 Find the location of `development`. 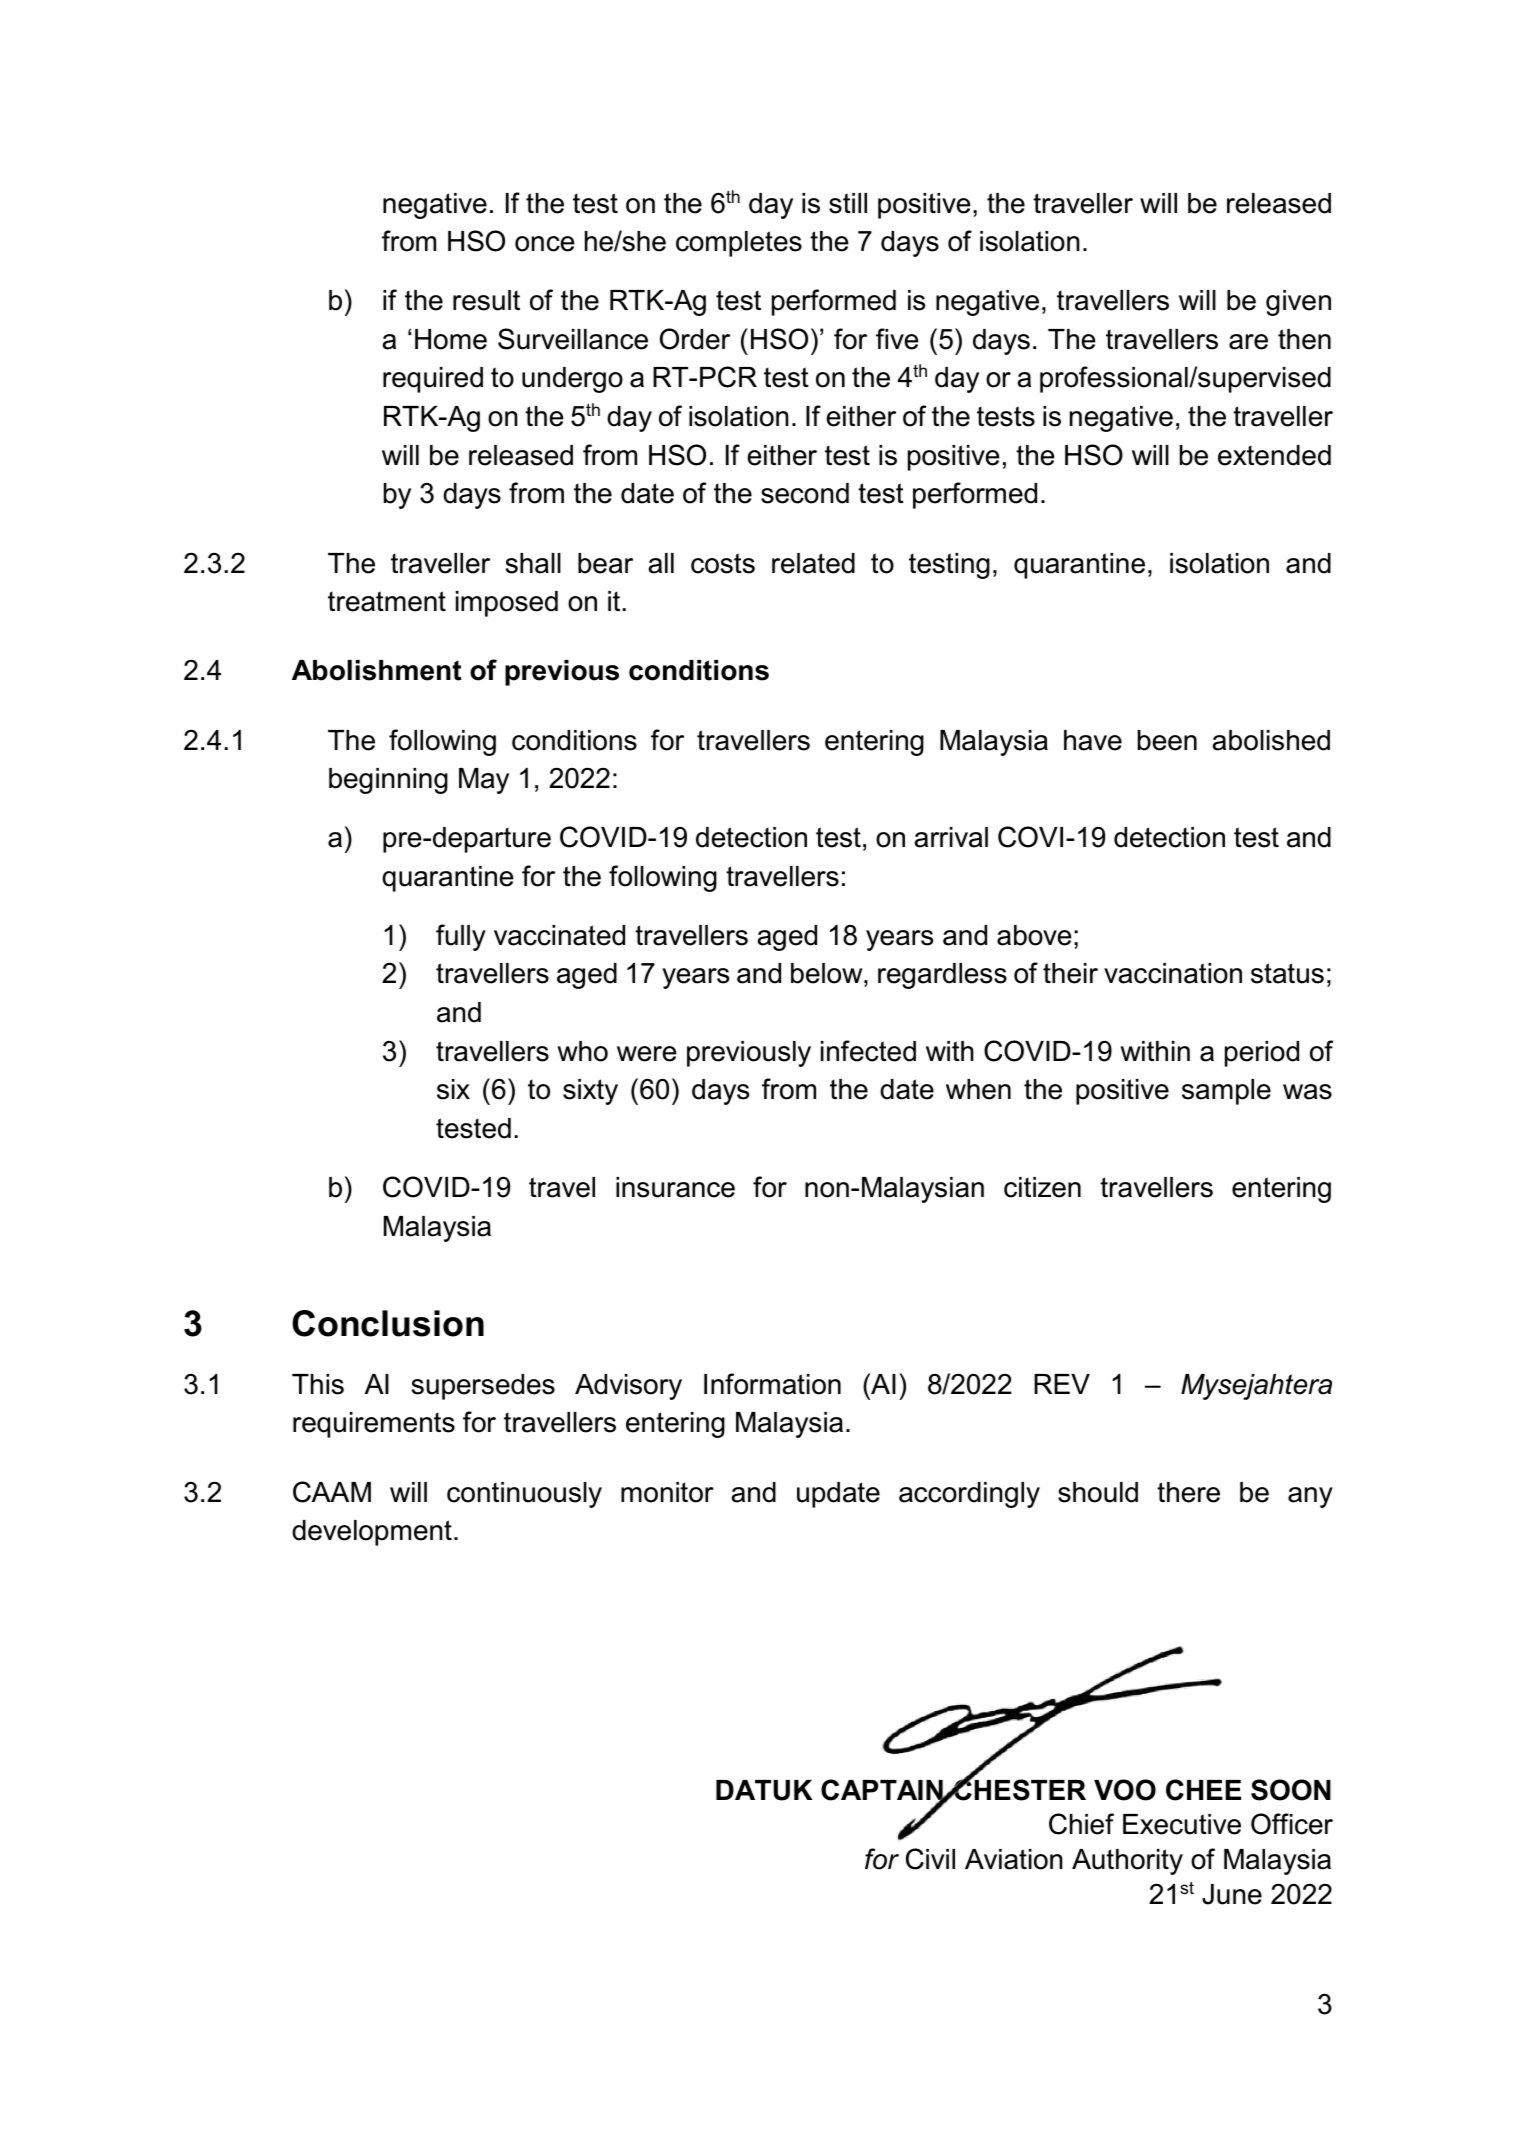

development is located at coordinates (372, 1533).
